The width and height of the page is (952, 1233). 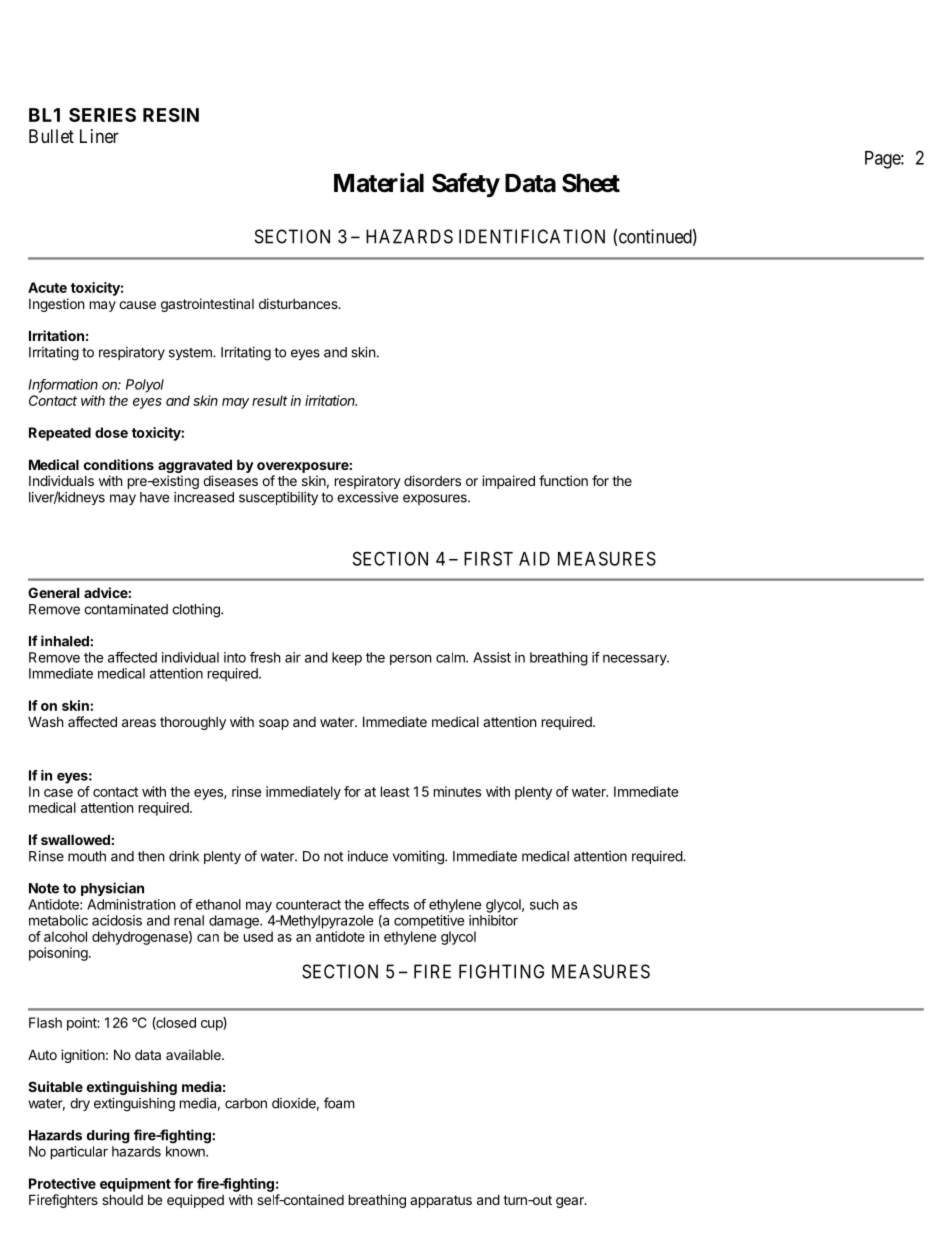 I want to click on foam, so click(x=339, y=1103).
